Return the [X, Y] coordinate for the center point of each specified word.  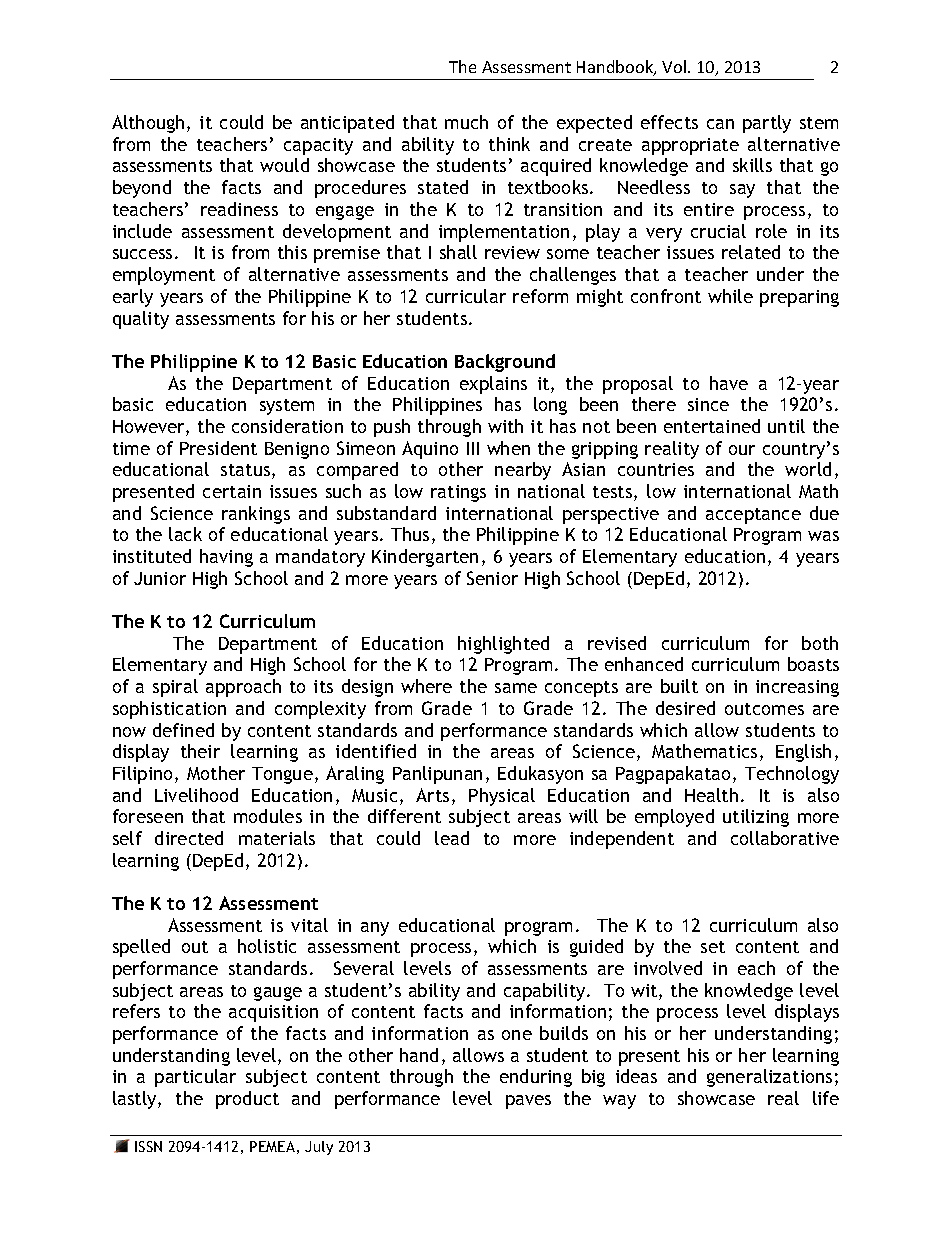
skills [752, 165]
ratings [458, 493]
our [742, 450]
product [247, 1100]
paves [528, 1102]
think [509, 144]
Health [711, 795]
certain [232, 491]
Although [148, 124]
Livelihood [196, 795]
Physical [502, 797]
